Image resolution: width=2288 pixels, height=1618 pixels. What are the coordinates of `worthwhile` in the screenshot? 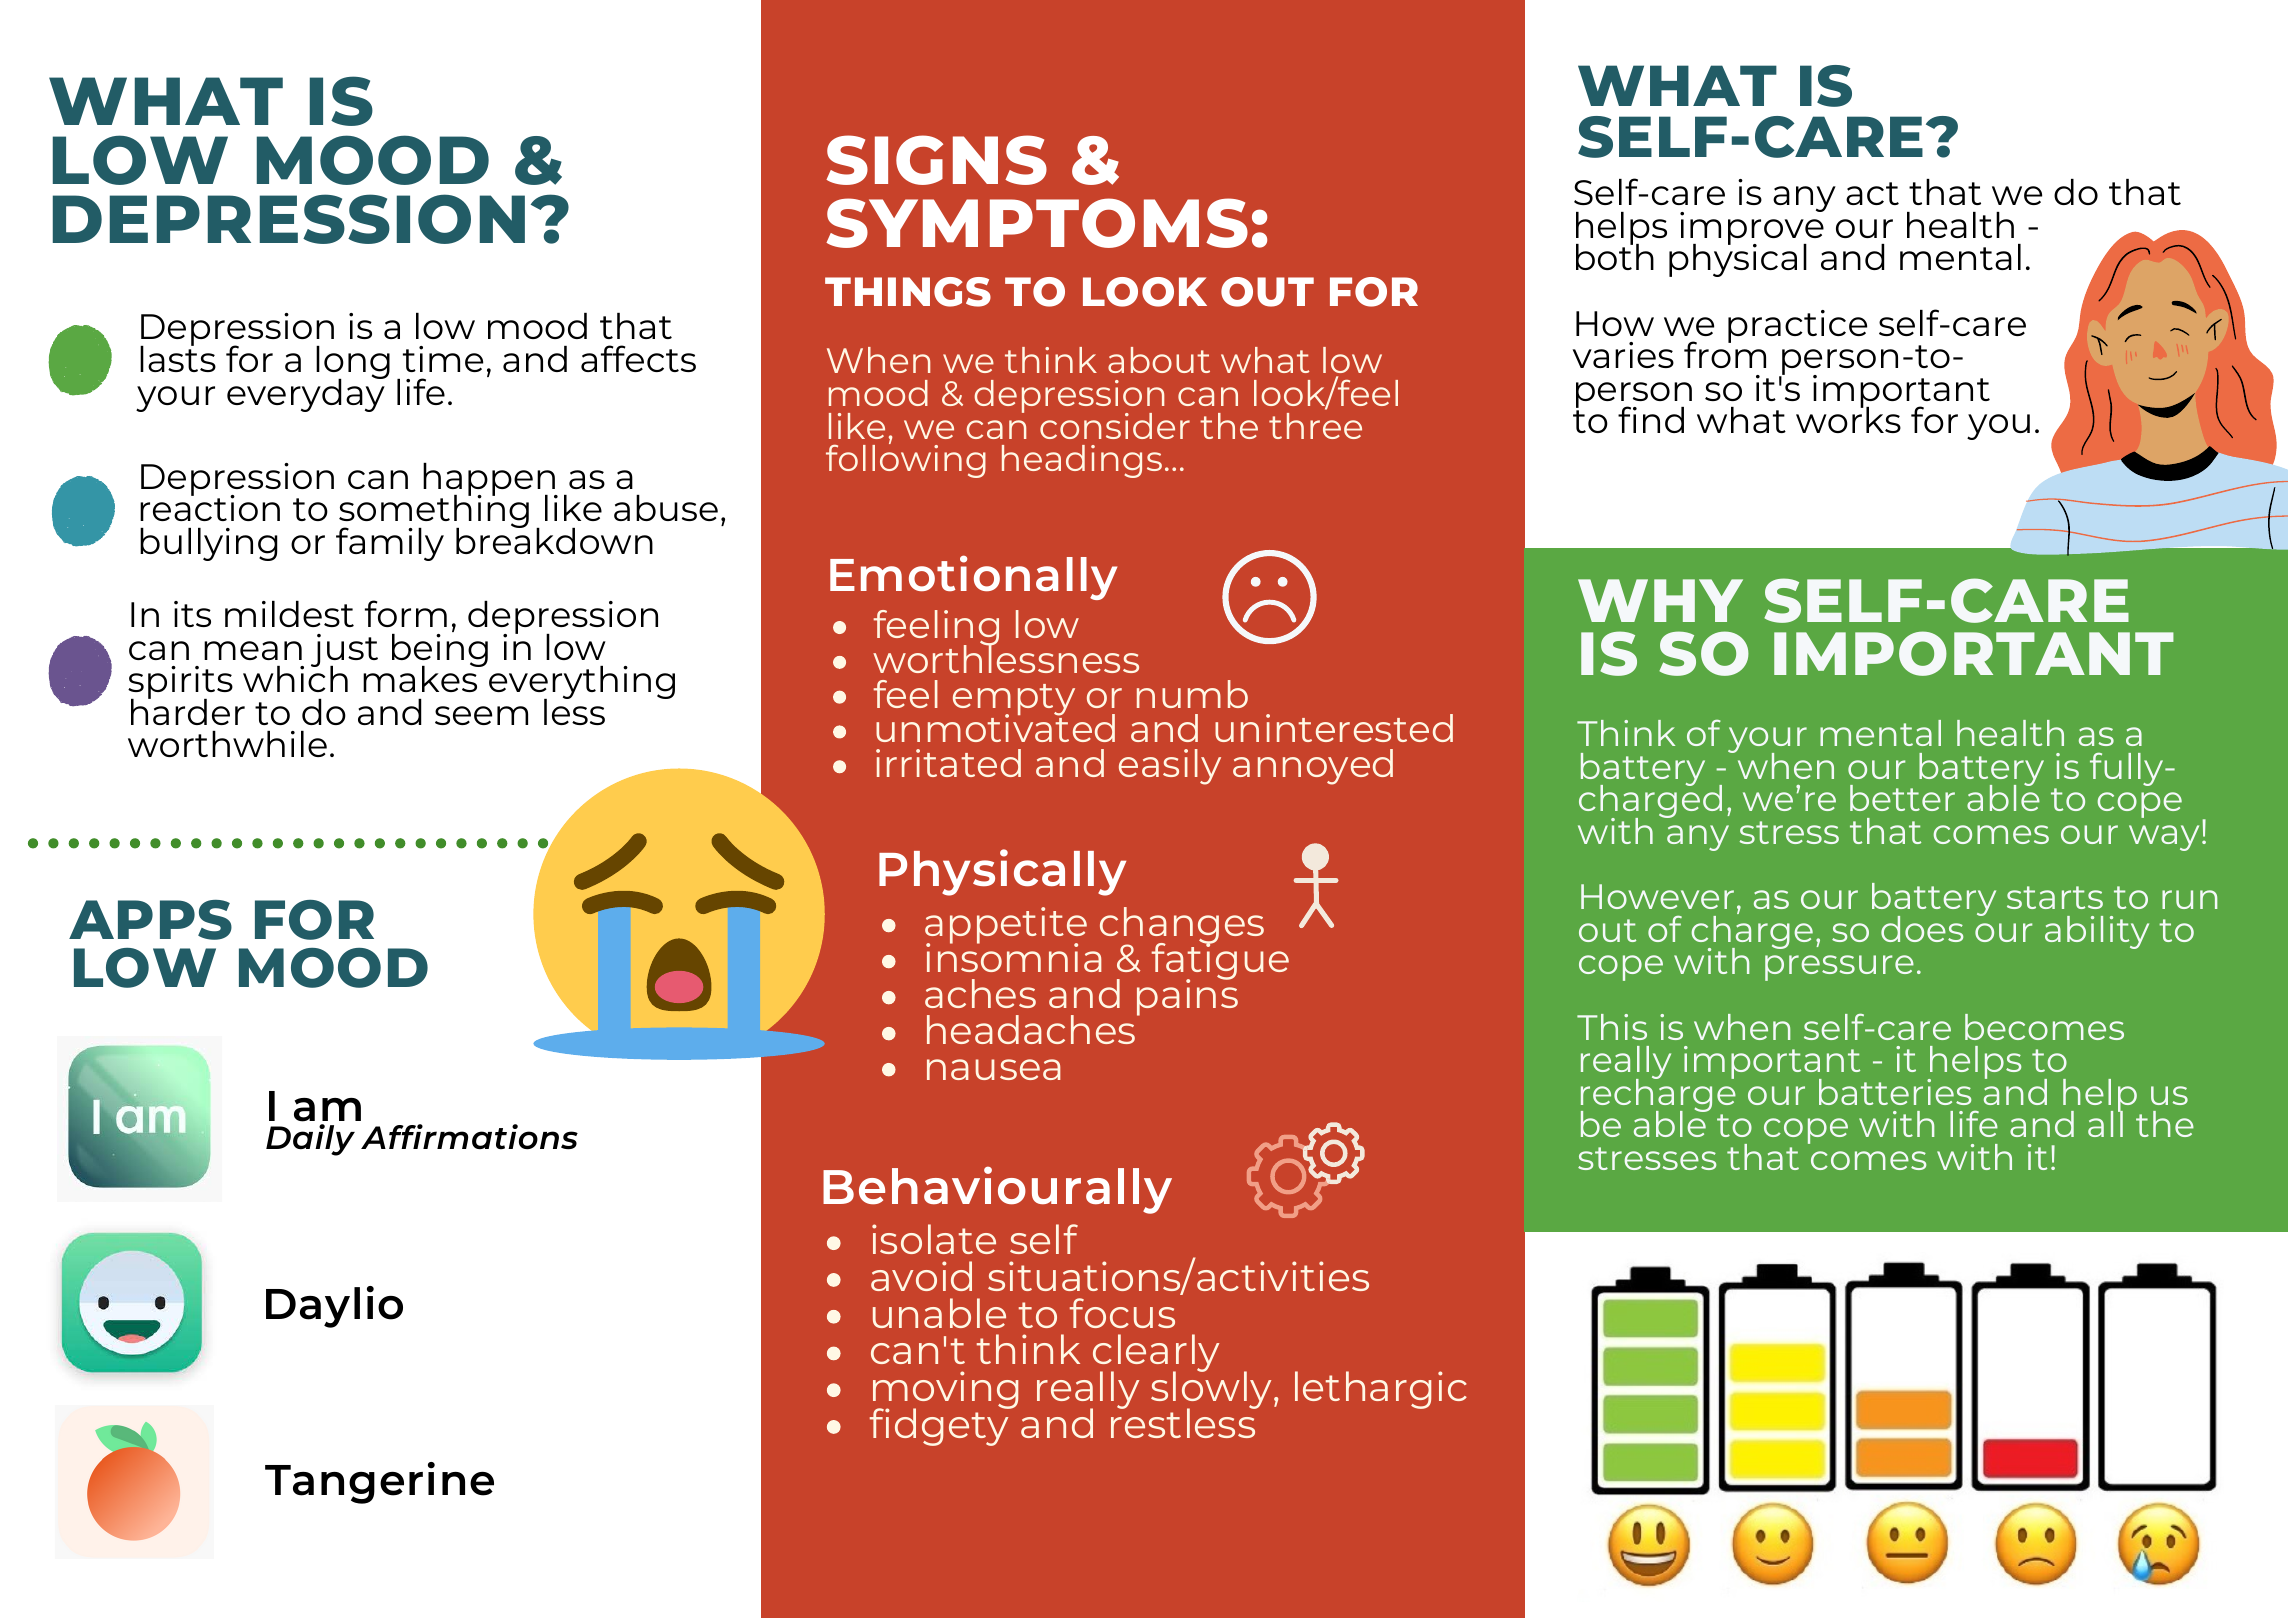 It's located at (227, 744).
